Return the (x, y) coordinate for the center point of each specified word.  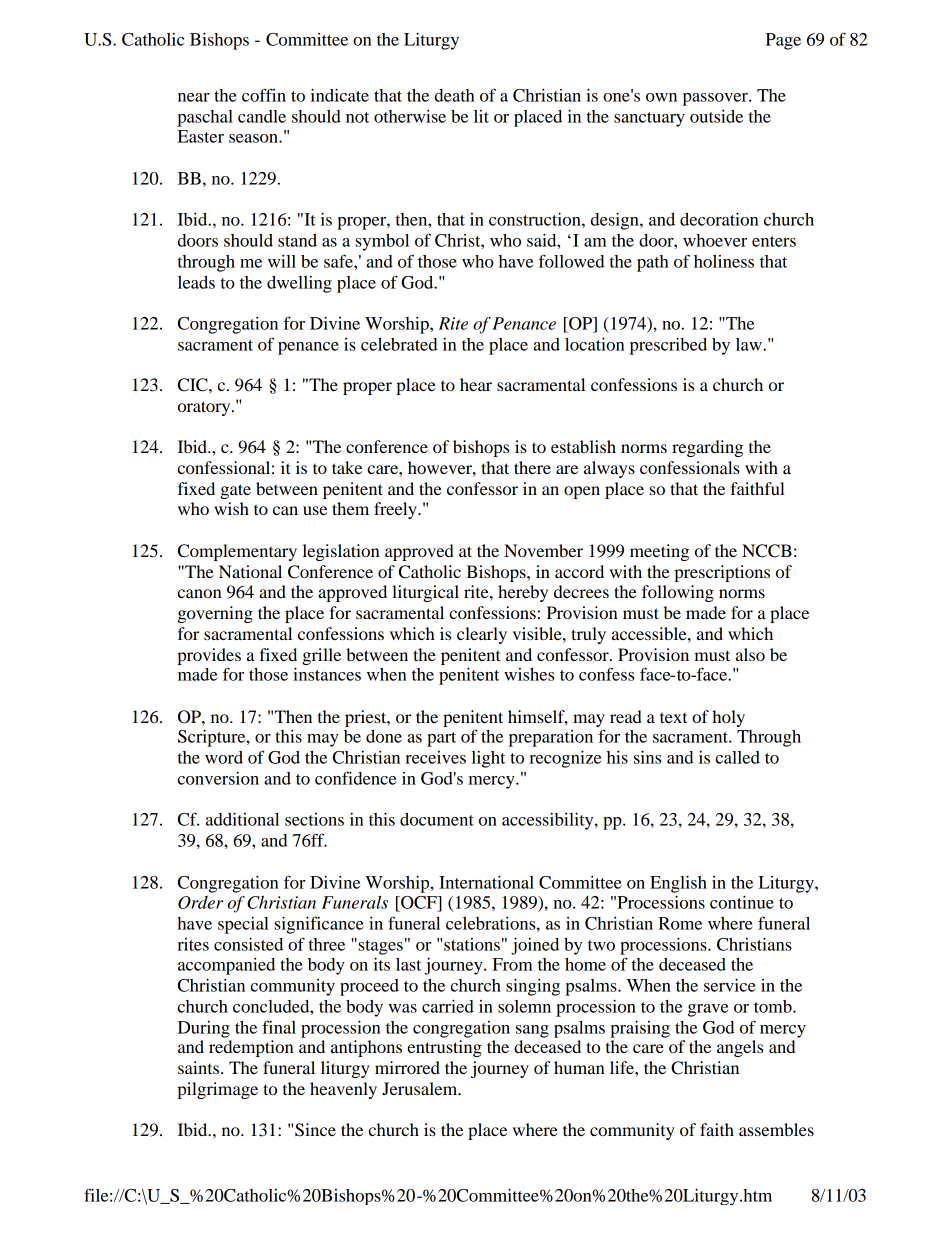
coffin (264, 95)
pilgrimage (217, 1090)
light (488, 759)
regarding (707, 448)
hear (476, 384)
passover (716, 99)
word (224, 757)
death (455, 95)
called (737, 757)
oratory (205, 408)
